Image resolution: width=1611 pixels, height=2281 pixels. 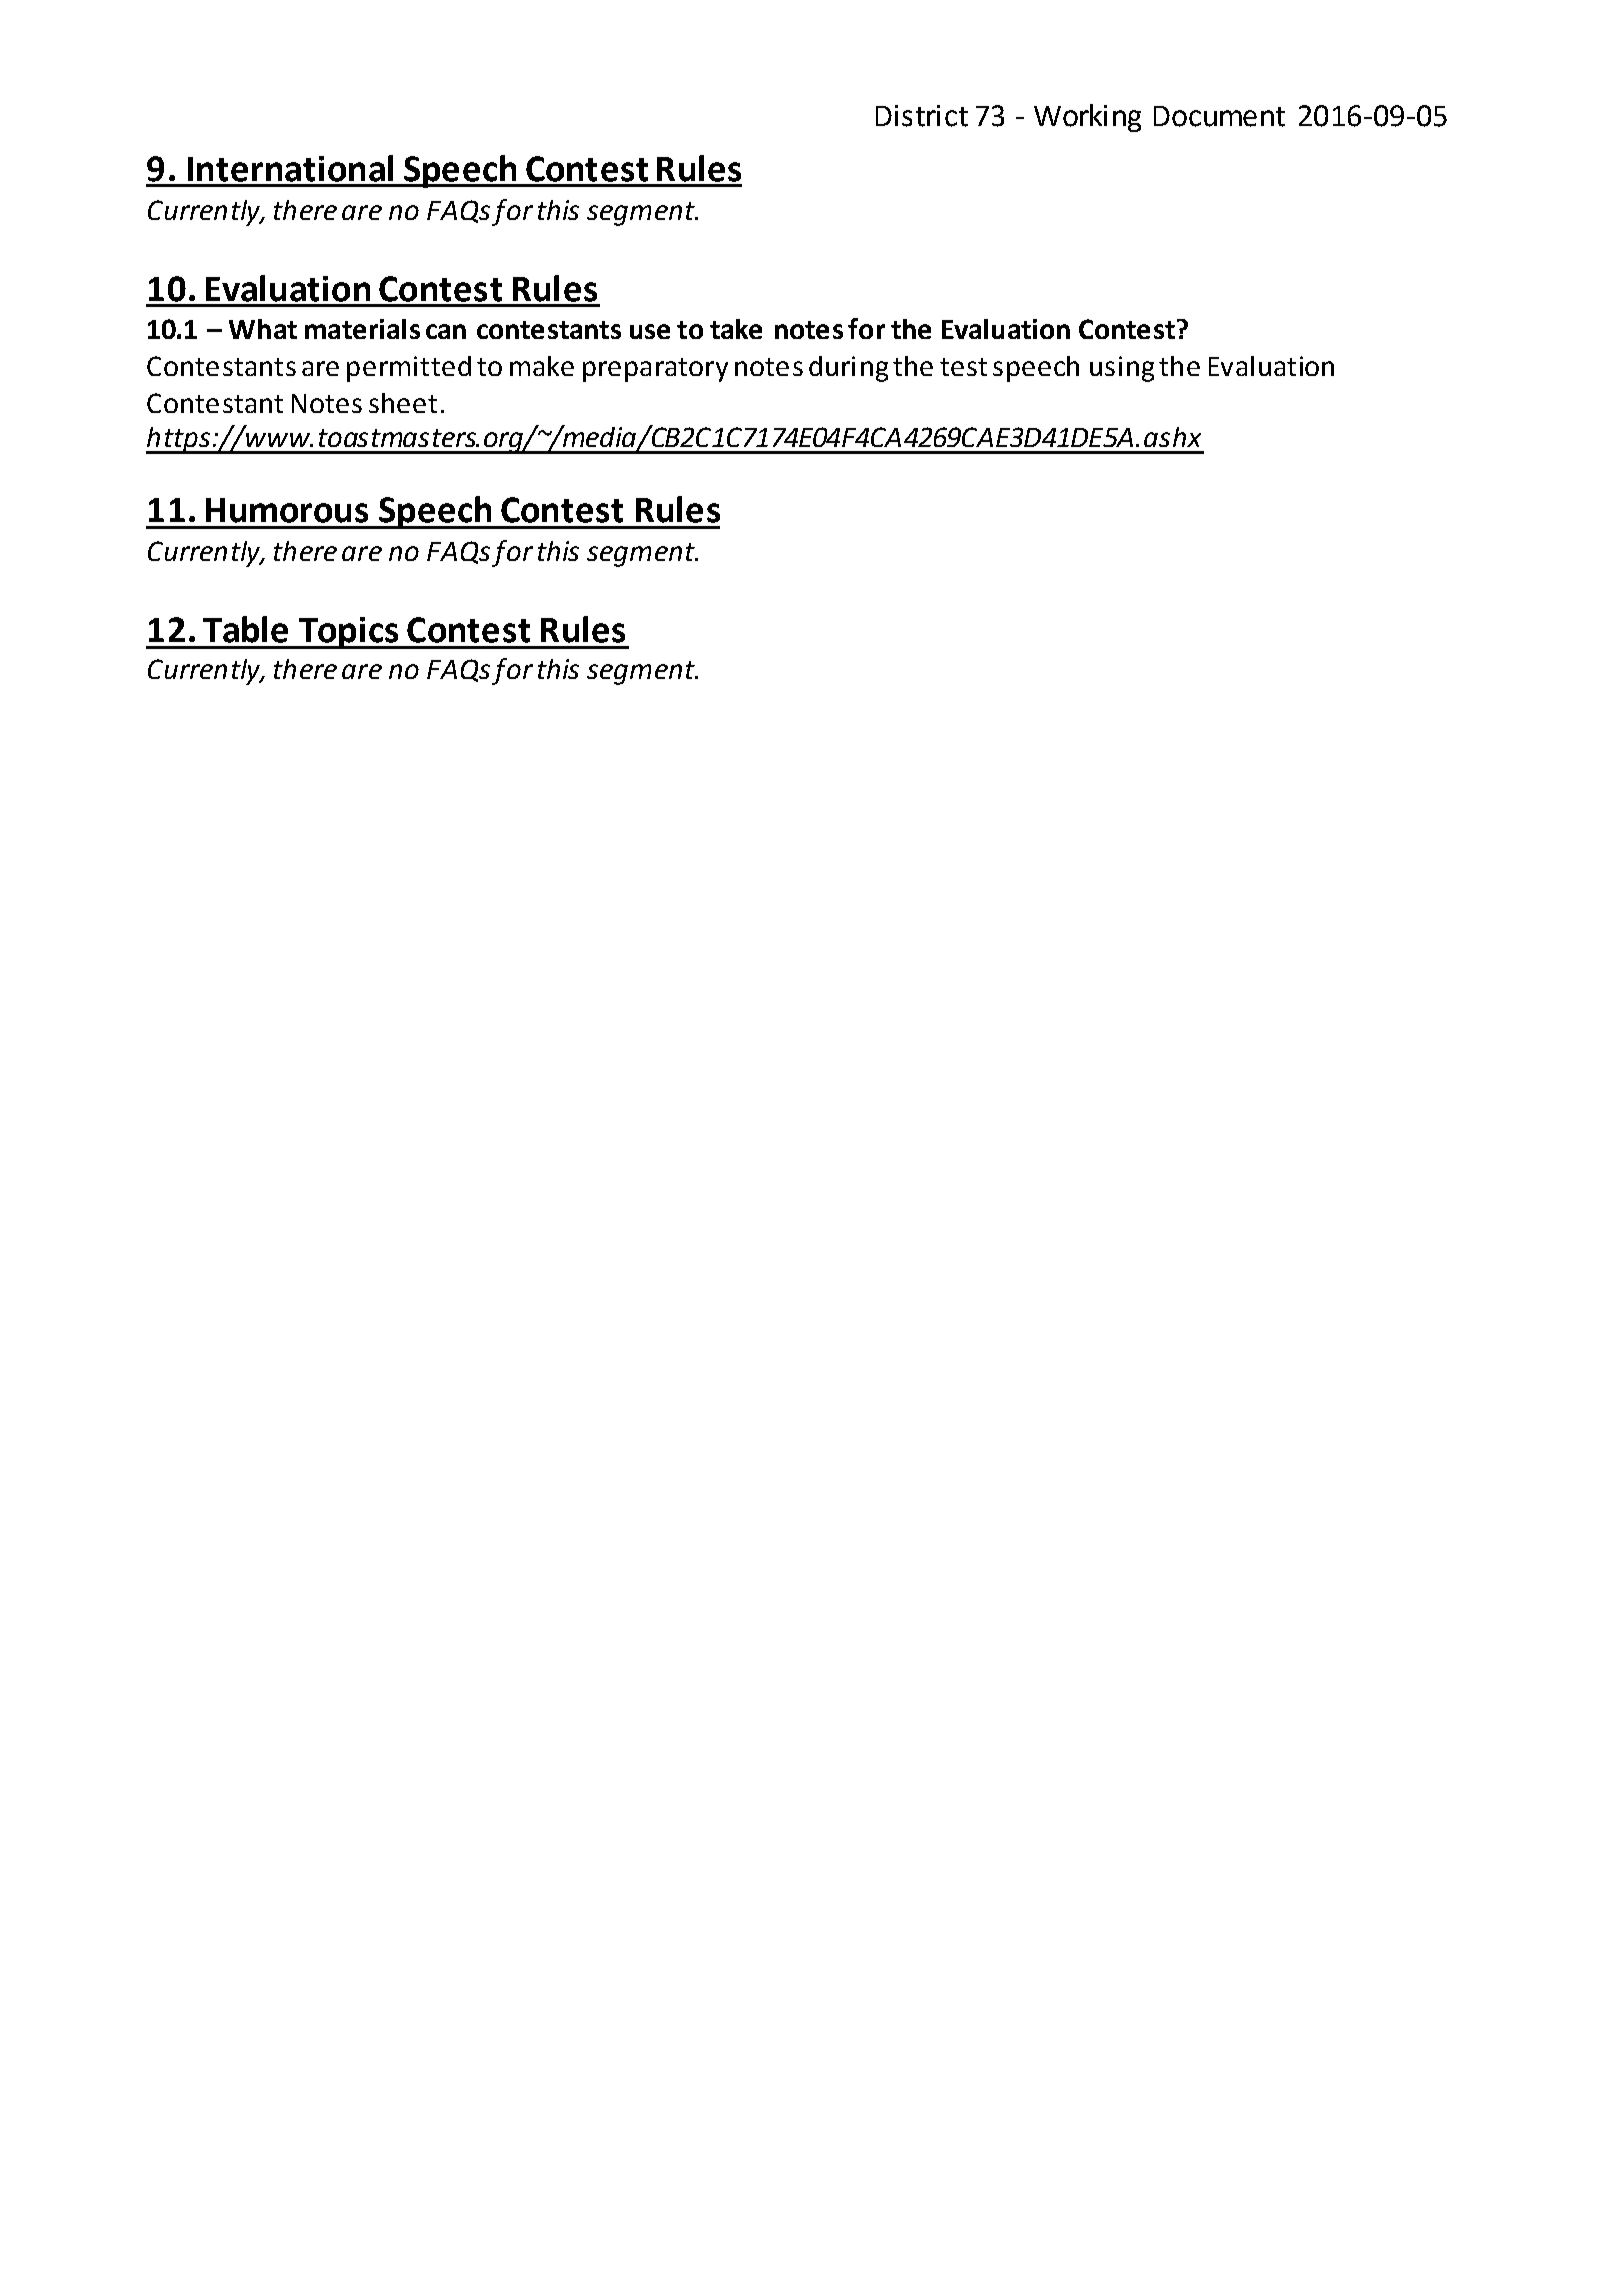 What do you see at coordinates (1122, 369) in the image?
I see `using` at bounding box center [1122, 369].
